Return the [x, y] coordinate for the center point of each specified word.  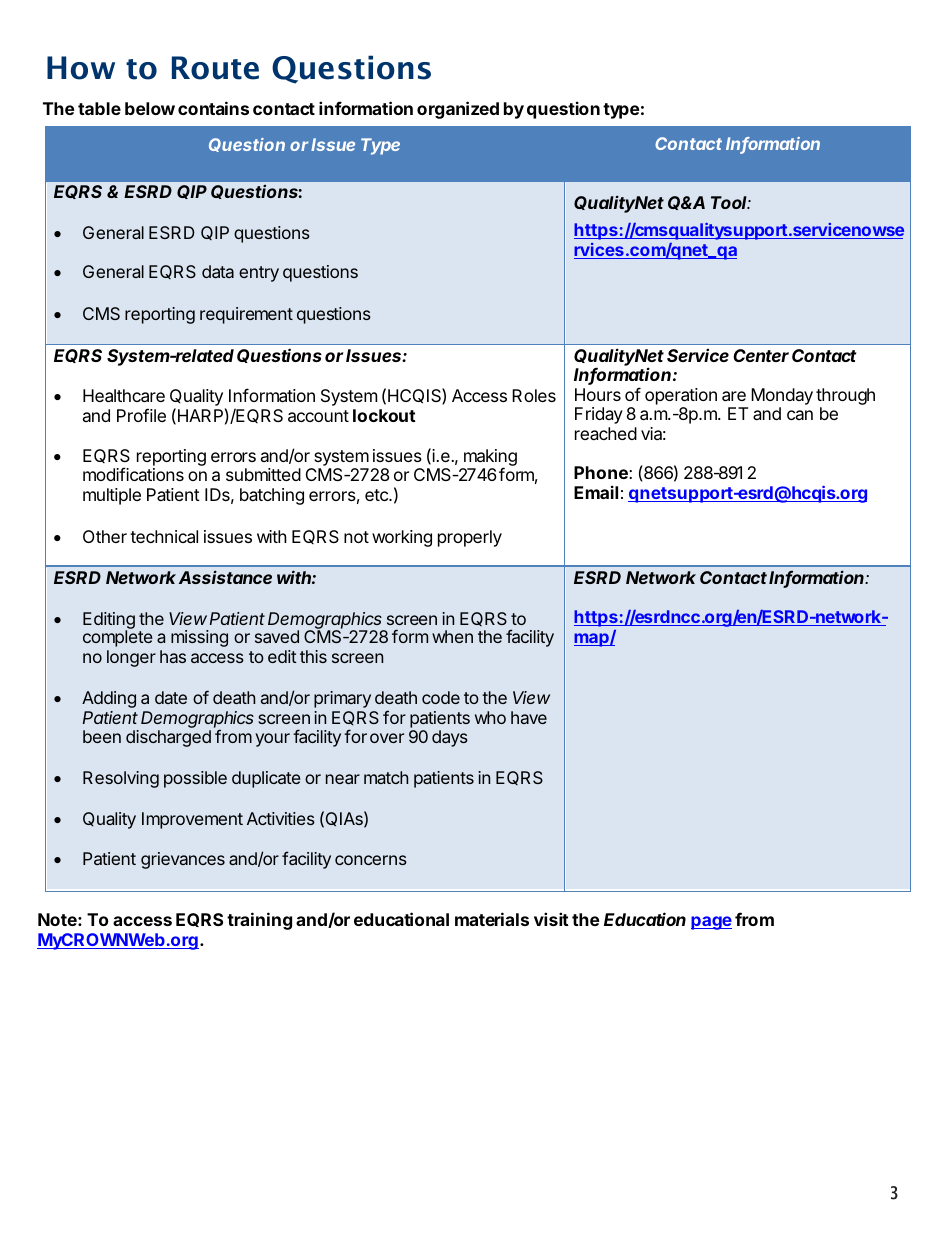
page [711, 923]
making [490, 458]
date [171, 697]
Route [215, 68]
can [800, 415]
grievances [183, 860]
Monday [782, 396]
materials [492, 919]
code [441, 697]
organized [458, 110]
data [218, 271]
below [150, 108]
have [529, 717]
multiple [112, 496]
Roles [534, 395]
